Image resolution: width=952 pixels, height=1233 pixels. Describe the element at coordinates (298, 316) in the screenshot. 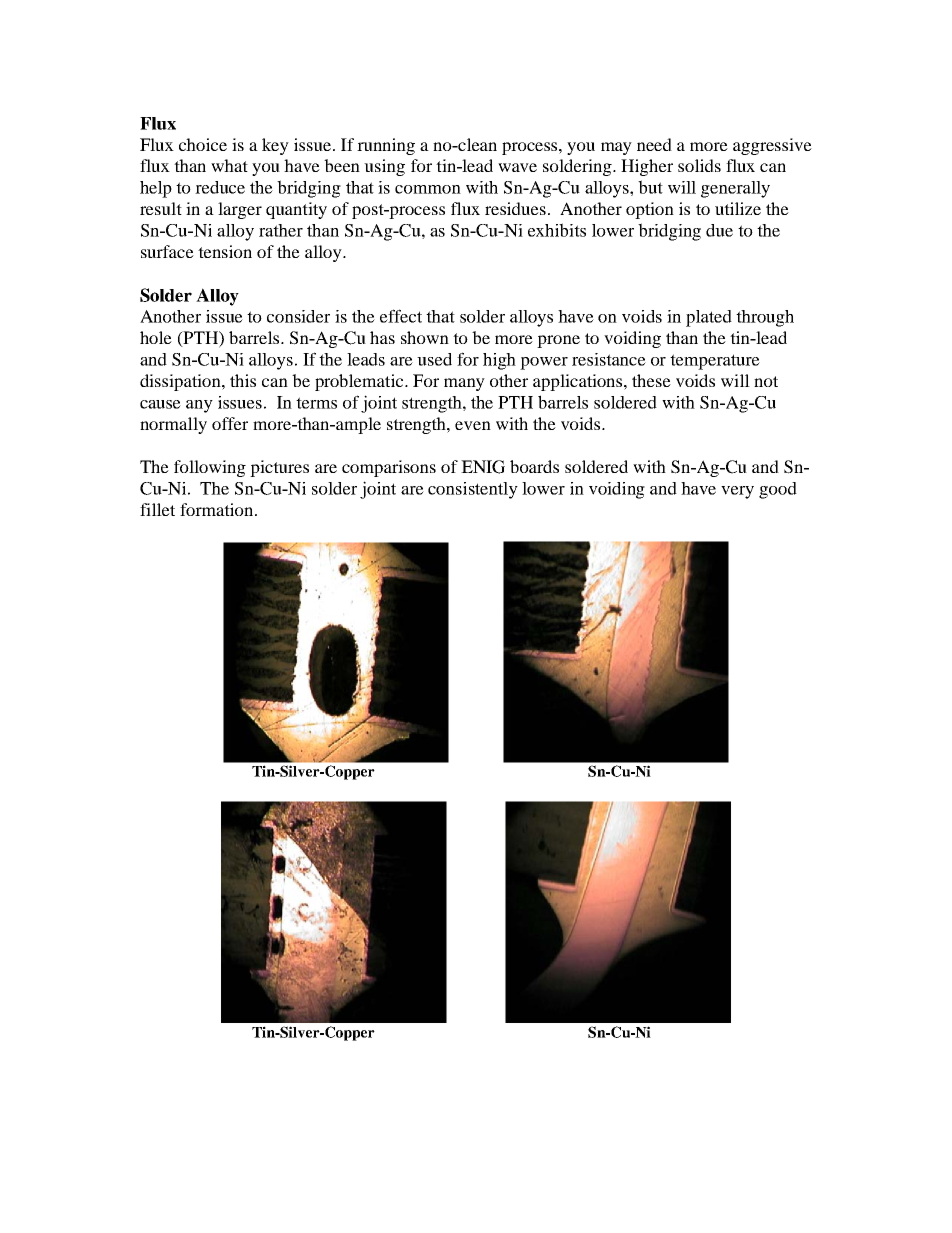

I see `consider` at that location.
